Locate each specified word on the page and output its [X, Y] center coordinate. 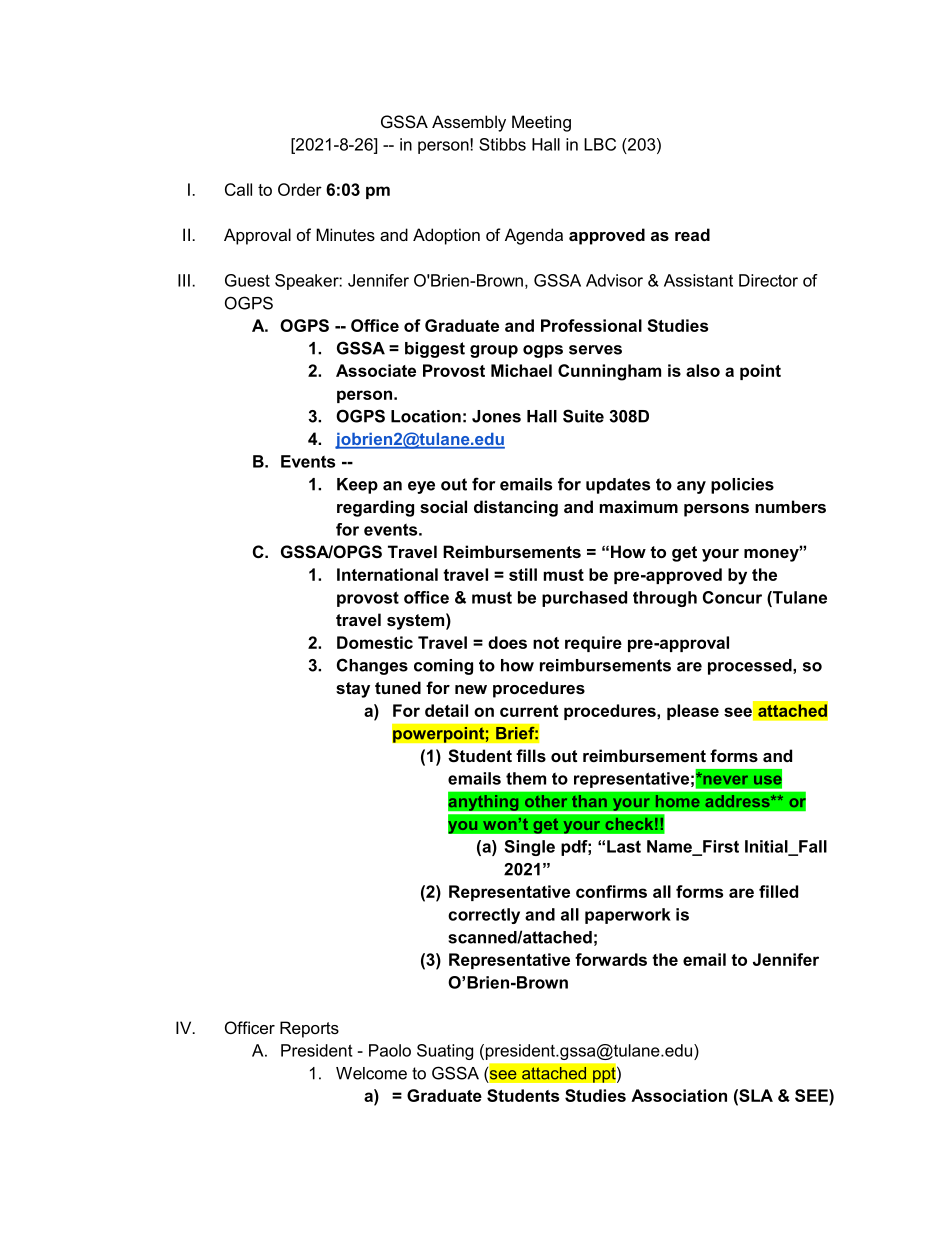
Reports [309, 1029]
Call [238, 189]
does [507, 642]
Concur [732, 597]
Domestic [375, 642]
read [692, 234]
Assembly [469, 123]
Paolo [390, 1050]
